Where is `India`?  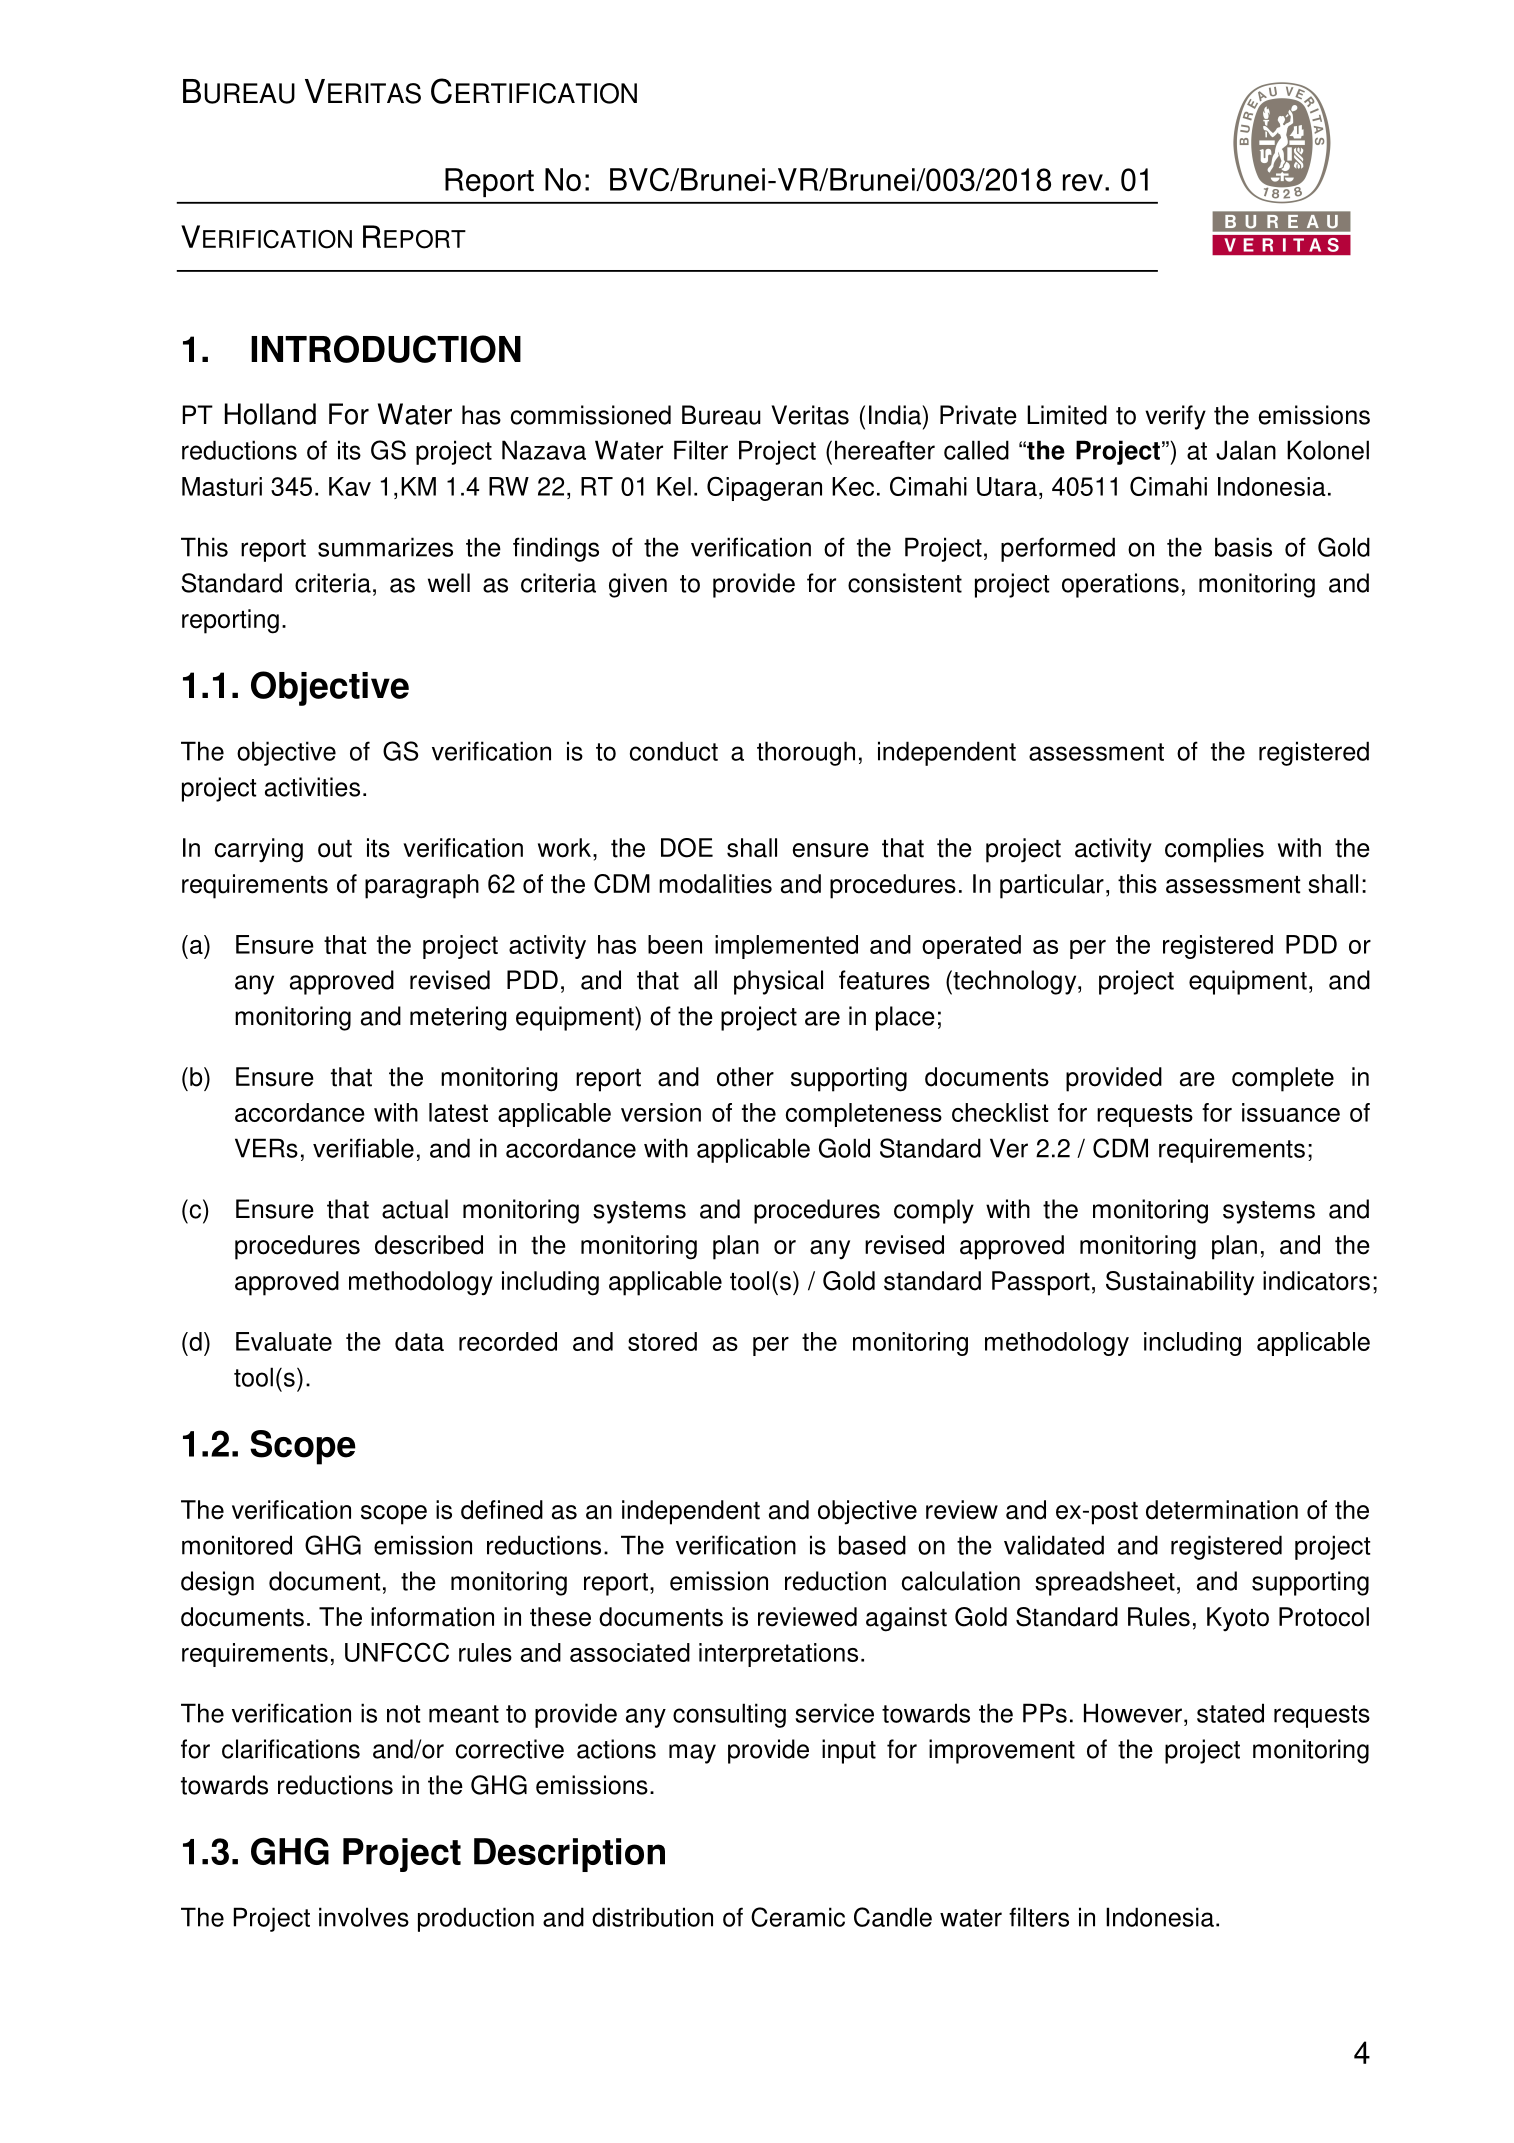 India is located at coordinates (896, 415).
